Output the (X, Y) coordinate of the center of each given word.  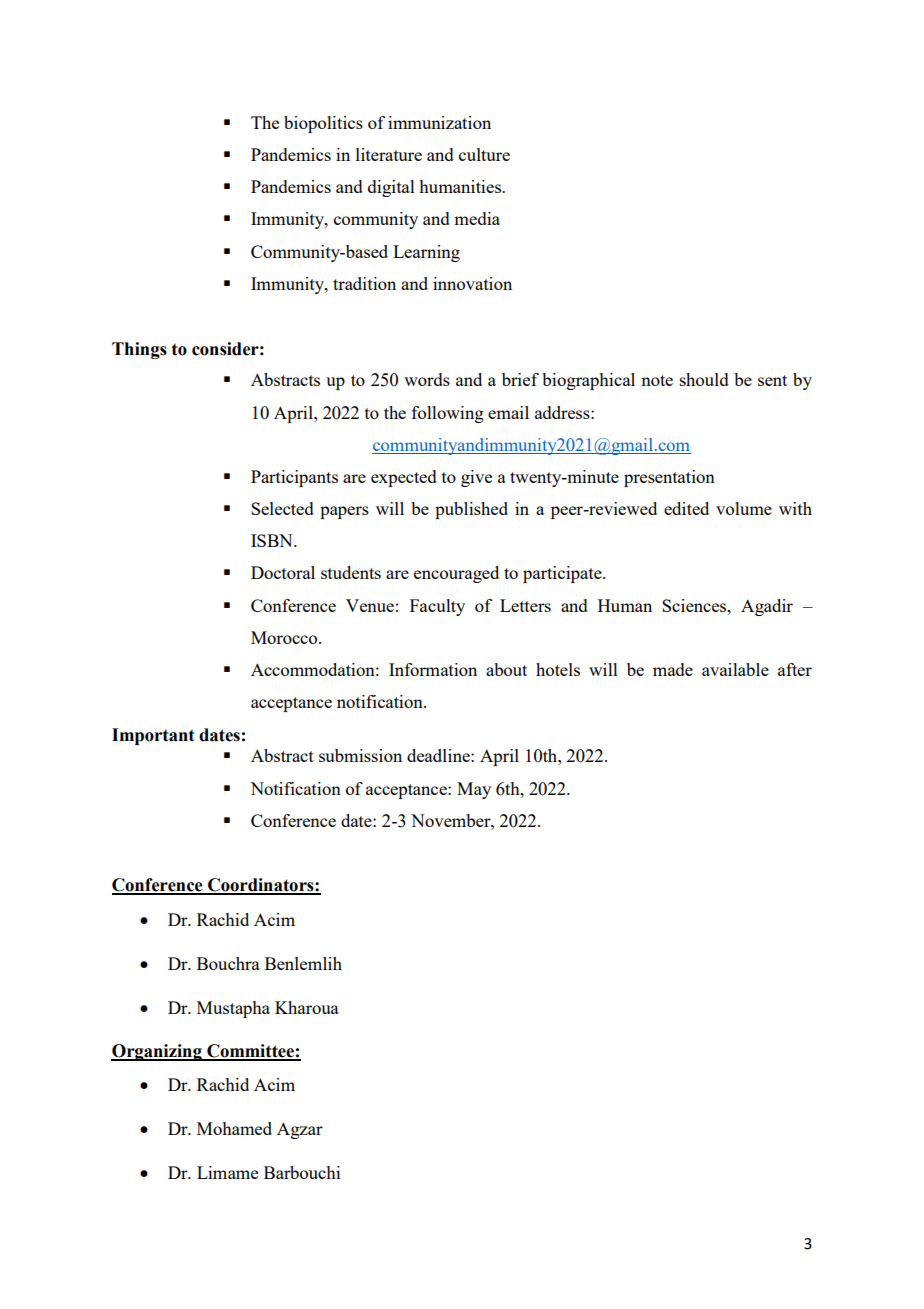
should (704, 379)
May (474, 790)
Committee (250, 1052)
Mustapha (233, 1009)
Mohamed (234, 1128)
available (735, 669)
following (448, 414)
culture (484, 154)
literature (389, 154)
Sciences (695, 605)
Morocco (285, 637)
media (477, 218)
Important (153, 736)
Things (139, 350)
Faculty (437, 607)
